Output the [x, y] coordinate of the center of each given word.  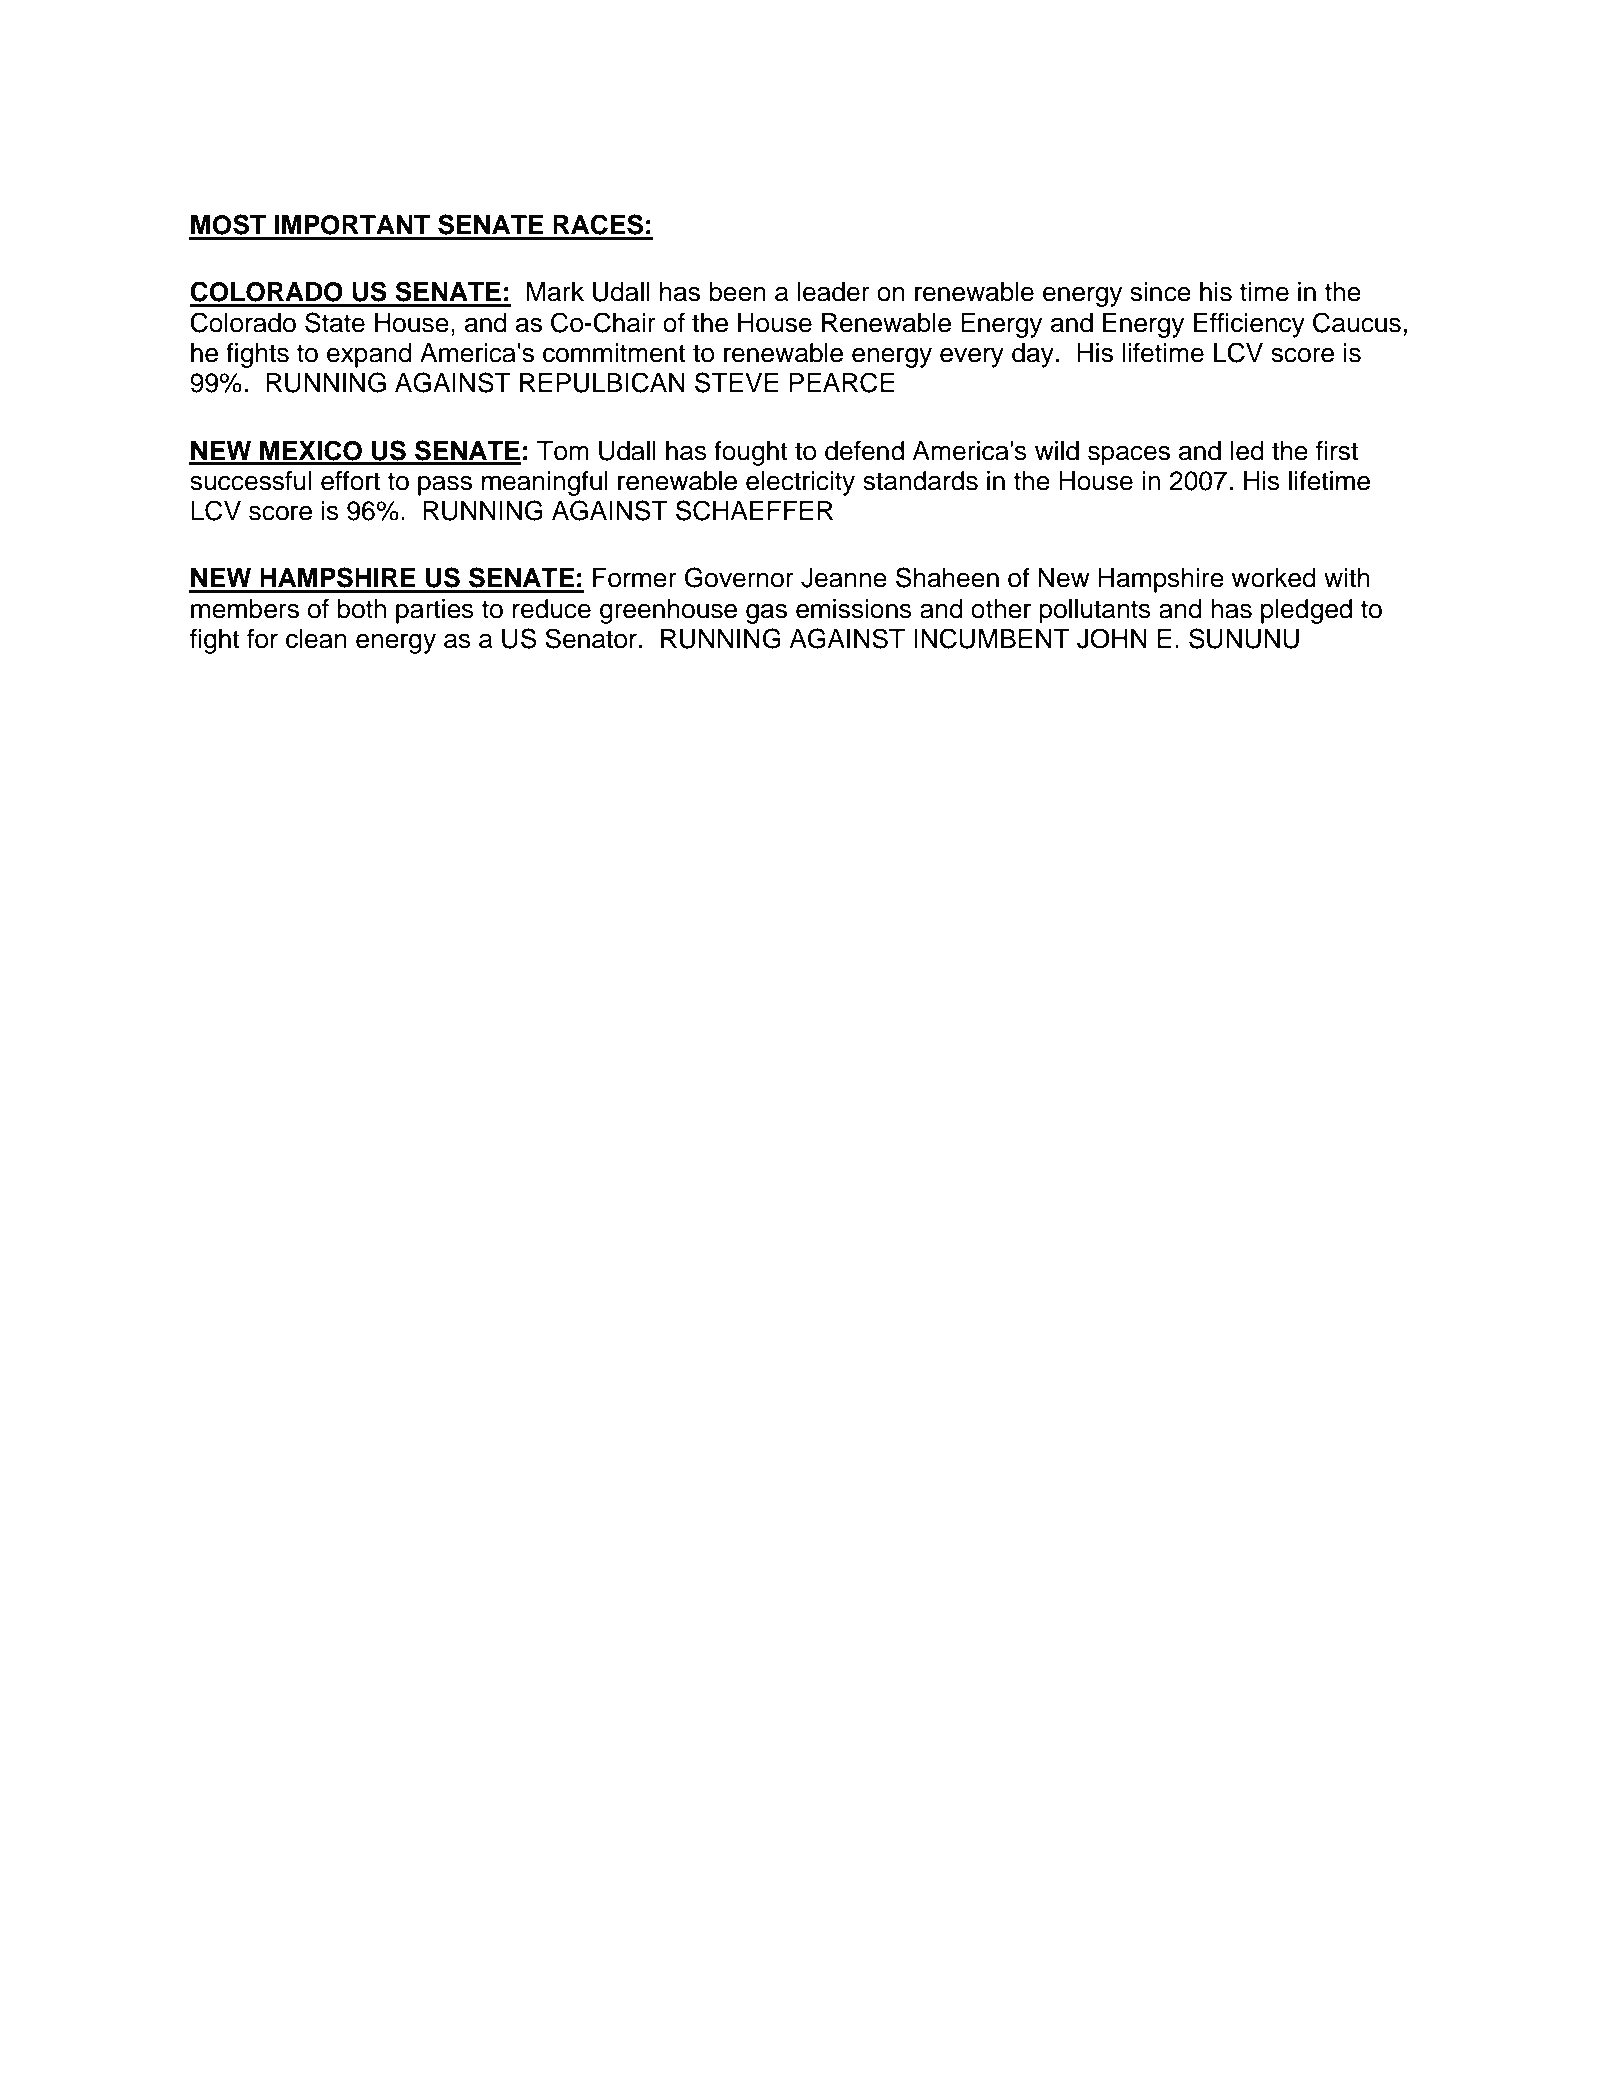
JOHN [1112, 638]
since [1160, 292]
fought [751, 453]
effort [350, 480]
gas [766, 613]
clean [316, 639]
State [335, 322]
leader [834, 292]
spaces [1129, 455]
